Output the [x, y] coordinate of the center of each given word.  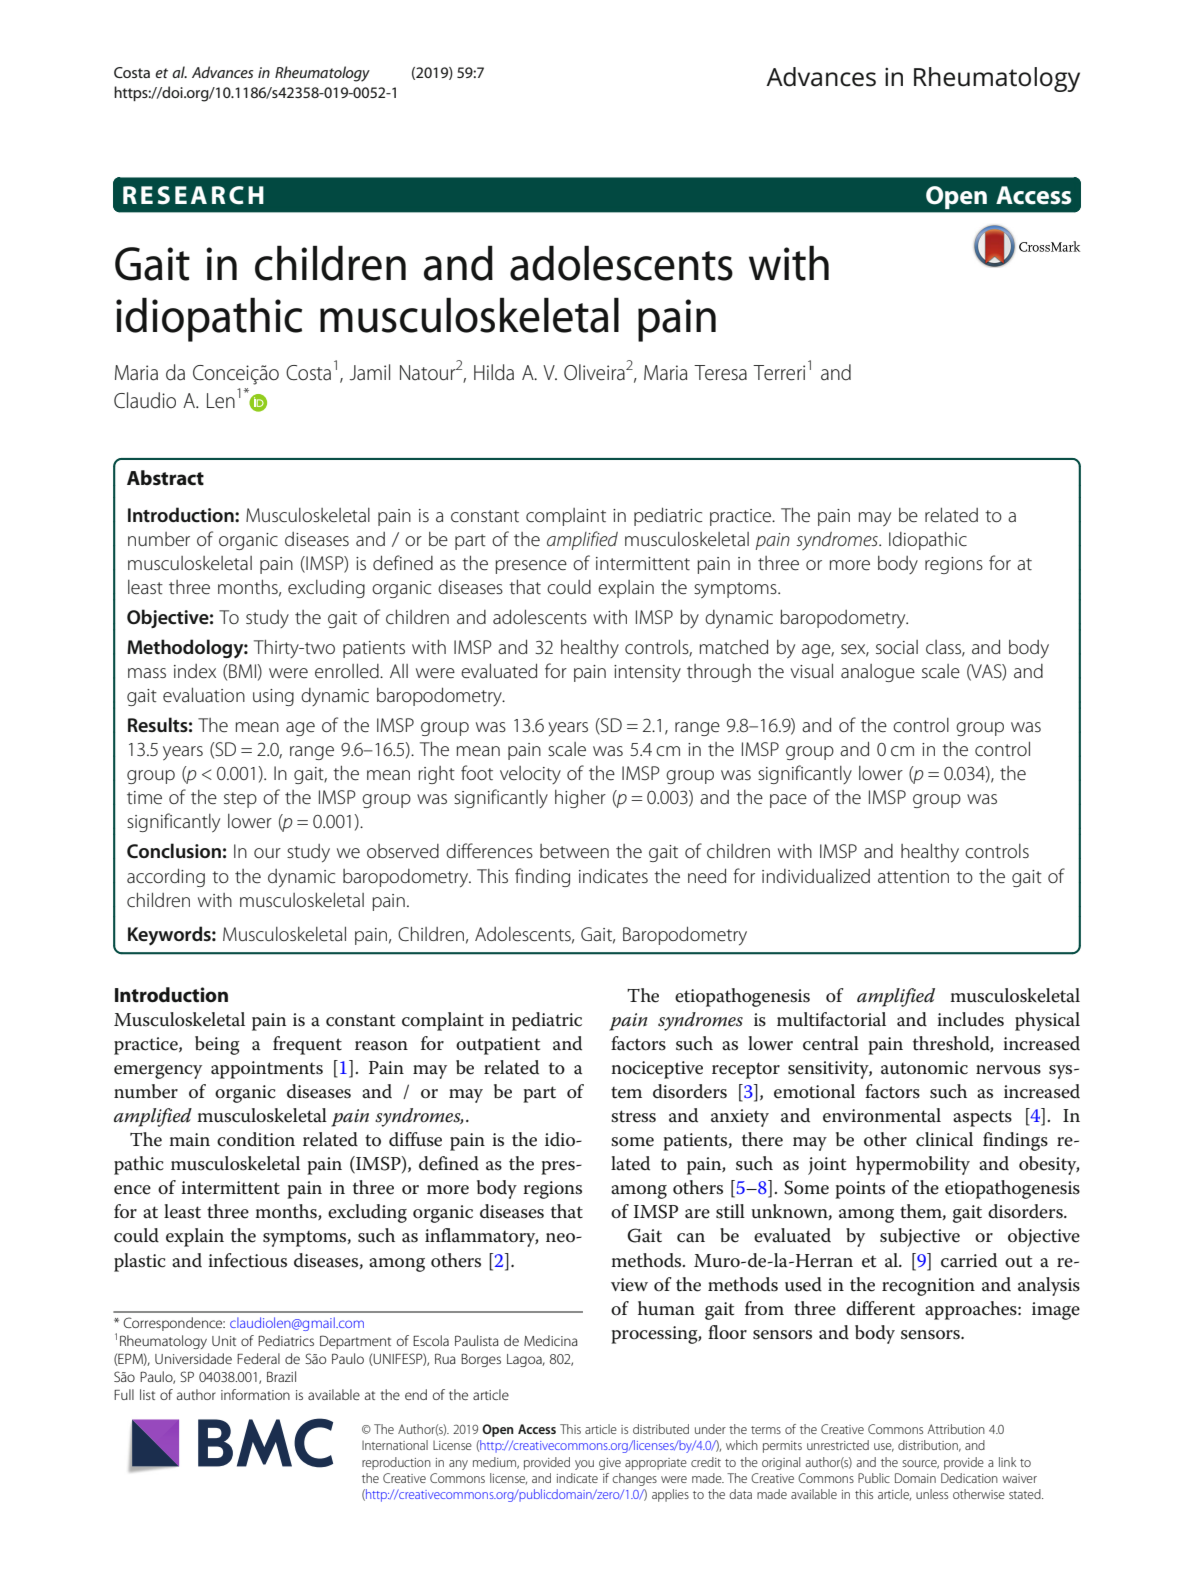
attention [913, 876]
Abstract [165, 478]
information [255, 1394]
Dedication [969, 1478]
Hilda [494, 372]
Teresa [720, 373]
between [574, 851]
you [584, 1465]
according [166, 877]
